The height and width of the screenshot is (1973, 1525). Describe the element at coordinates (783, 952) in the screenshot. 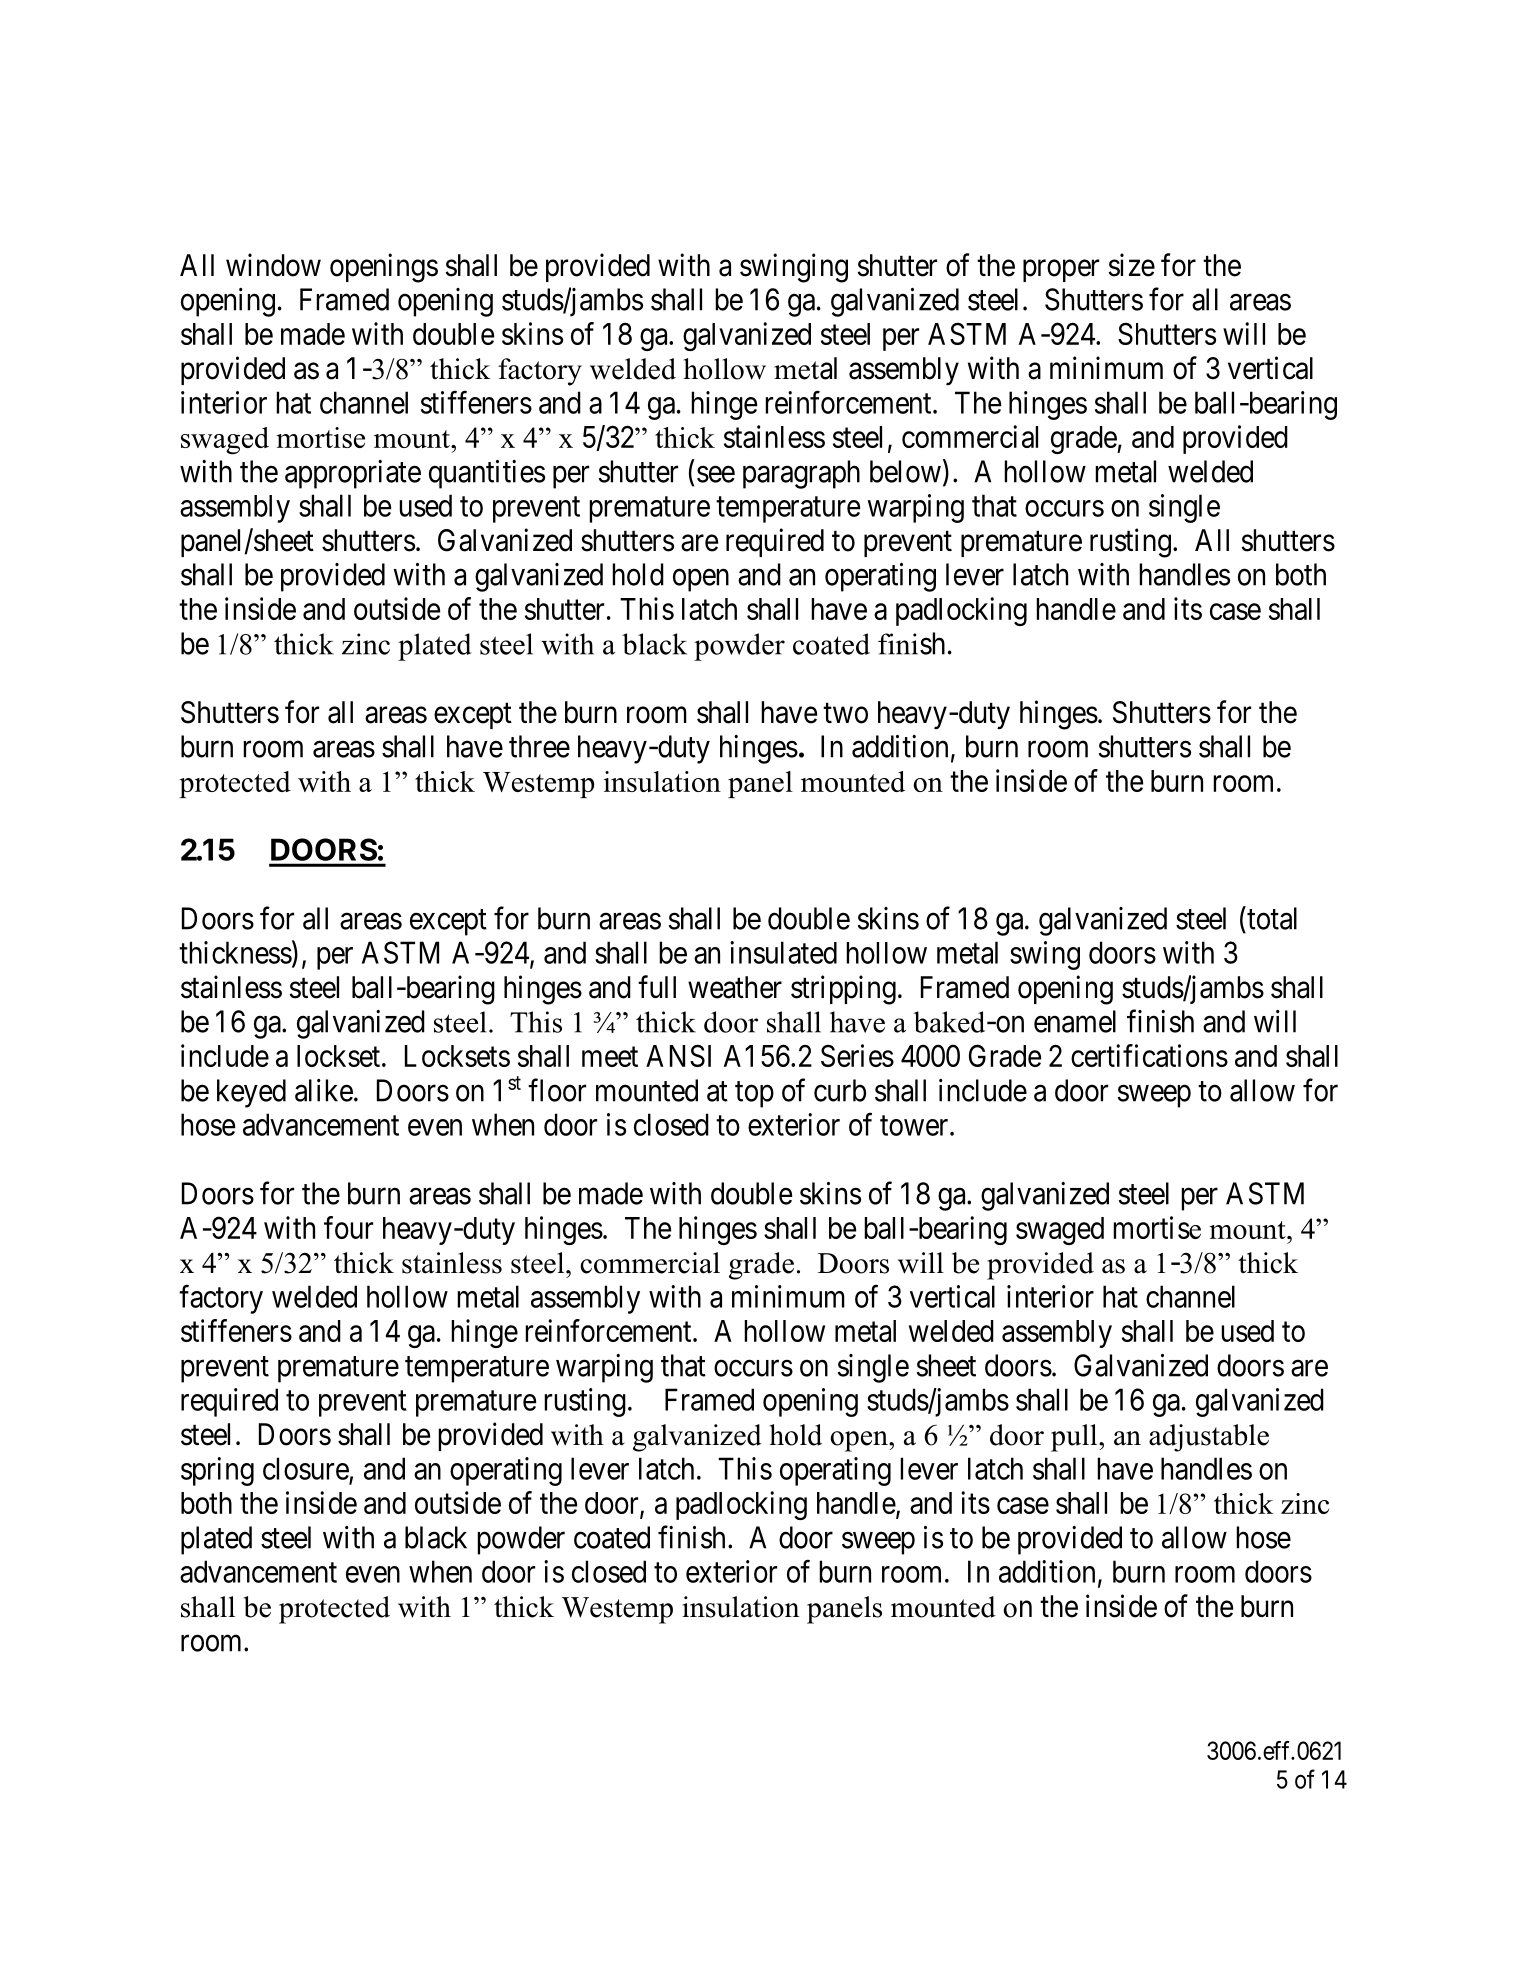

I see `insulated` at that location.
